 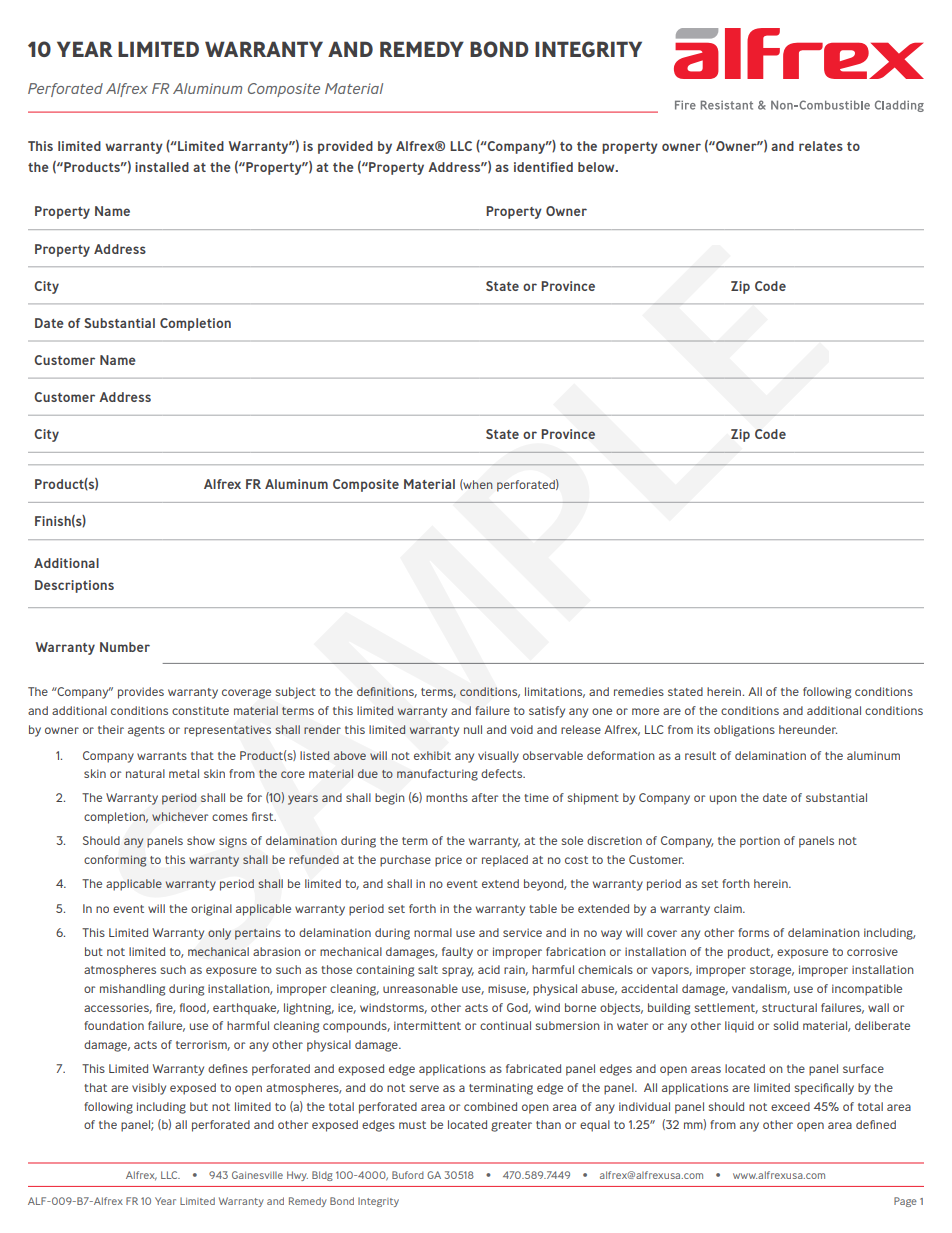 I want to click on relates, so click(x=821, y=146).
